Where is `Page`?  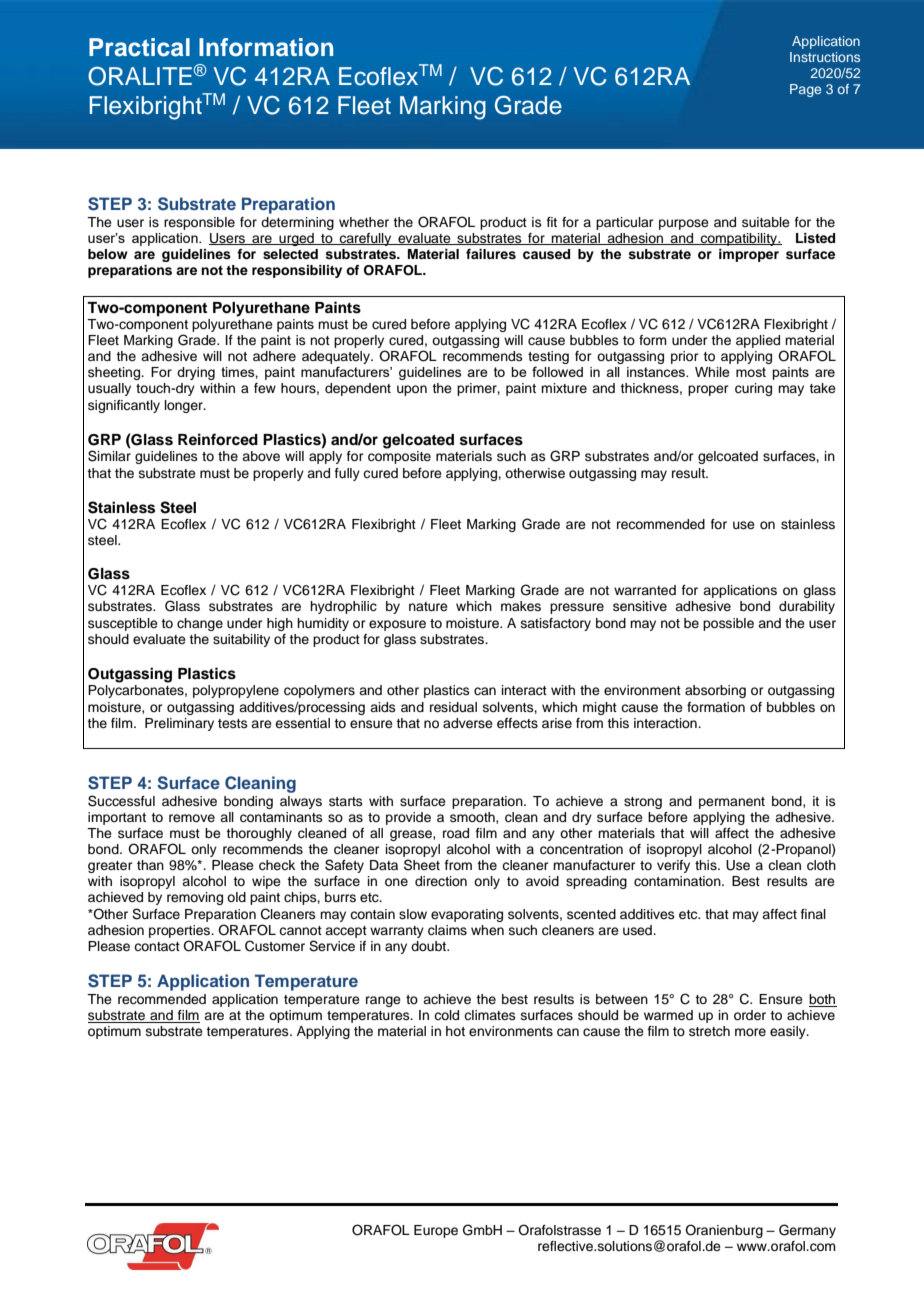 Page is located at coordinates (805, 90).
